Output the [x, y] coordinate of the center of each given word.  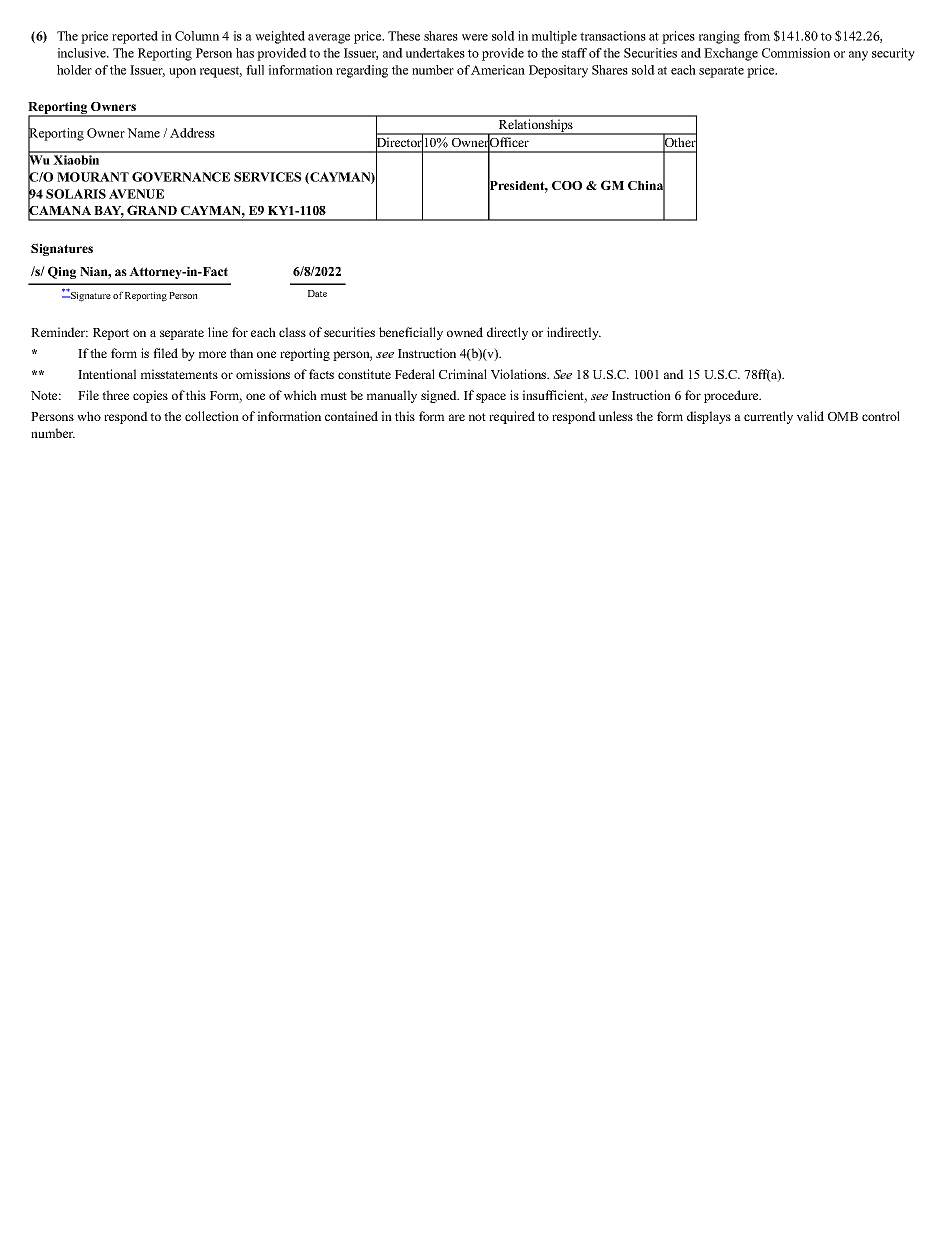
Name [143, 133]
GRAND [152, 210]
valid [810, 416]
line [218, 332]
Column [197, 36]
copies [150, 396]
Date [317, 293]
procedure [732, 396]
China [646, 185]
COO [567, 185]
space [491, 398]
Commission [796, 53]
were [475, 37]
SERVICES [267, 177]
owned [465, 332]
